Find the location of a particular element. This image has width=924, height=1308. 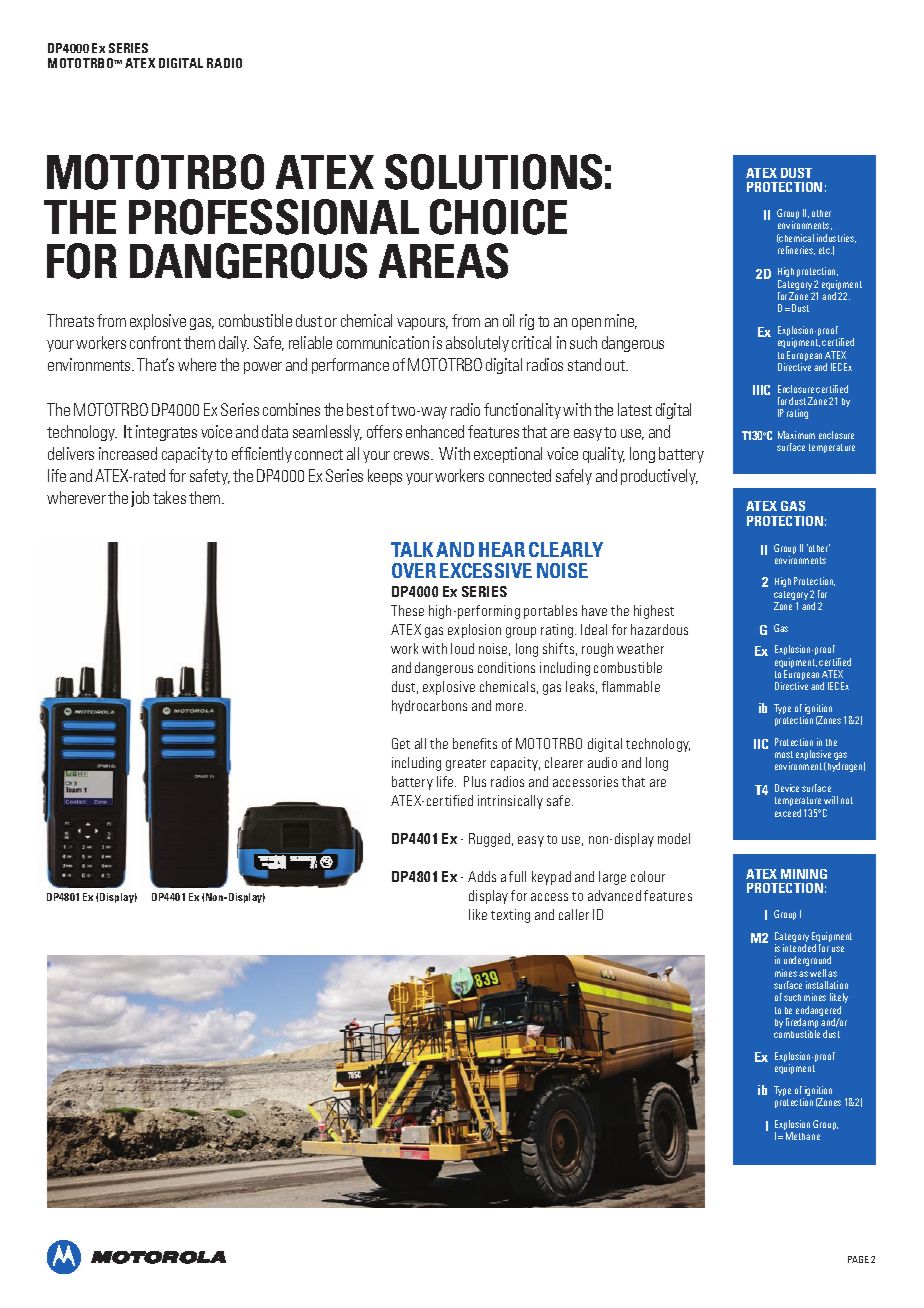

texting is located at coordinates (510, 916).
